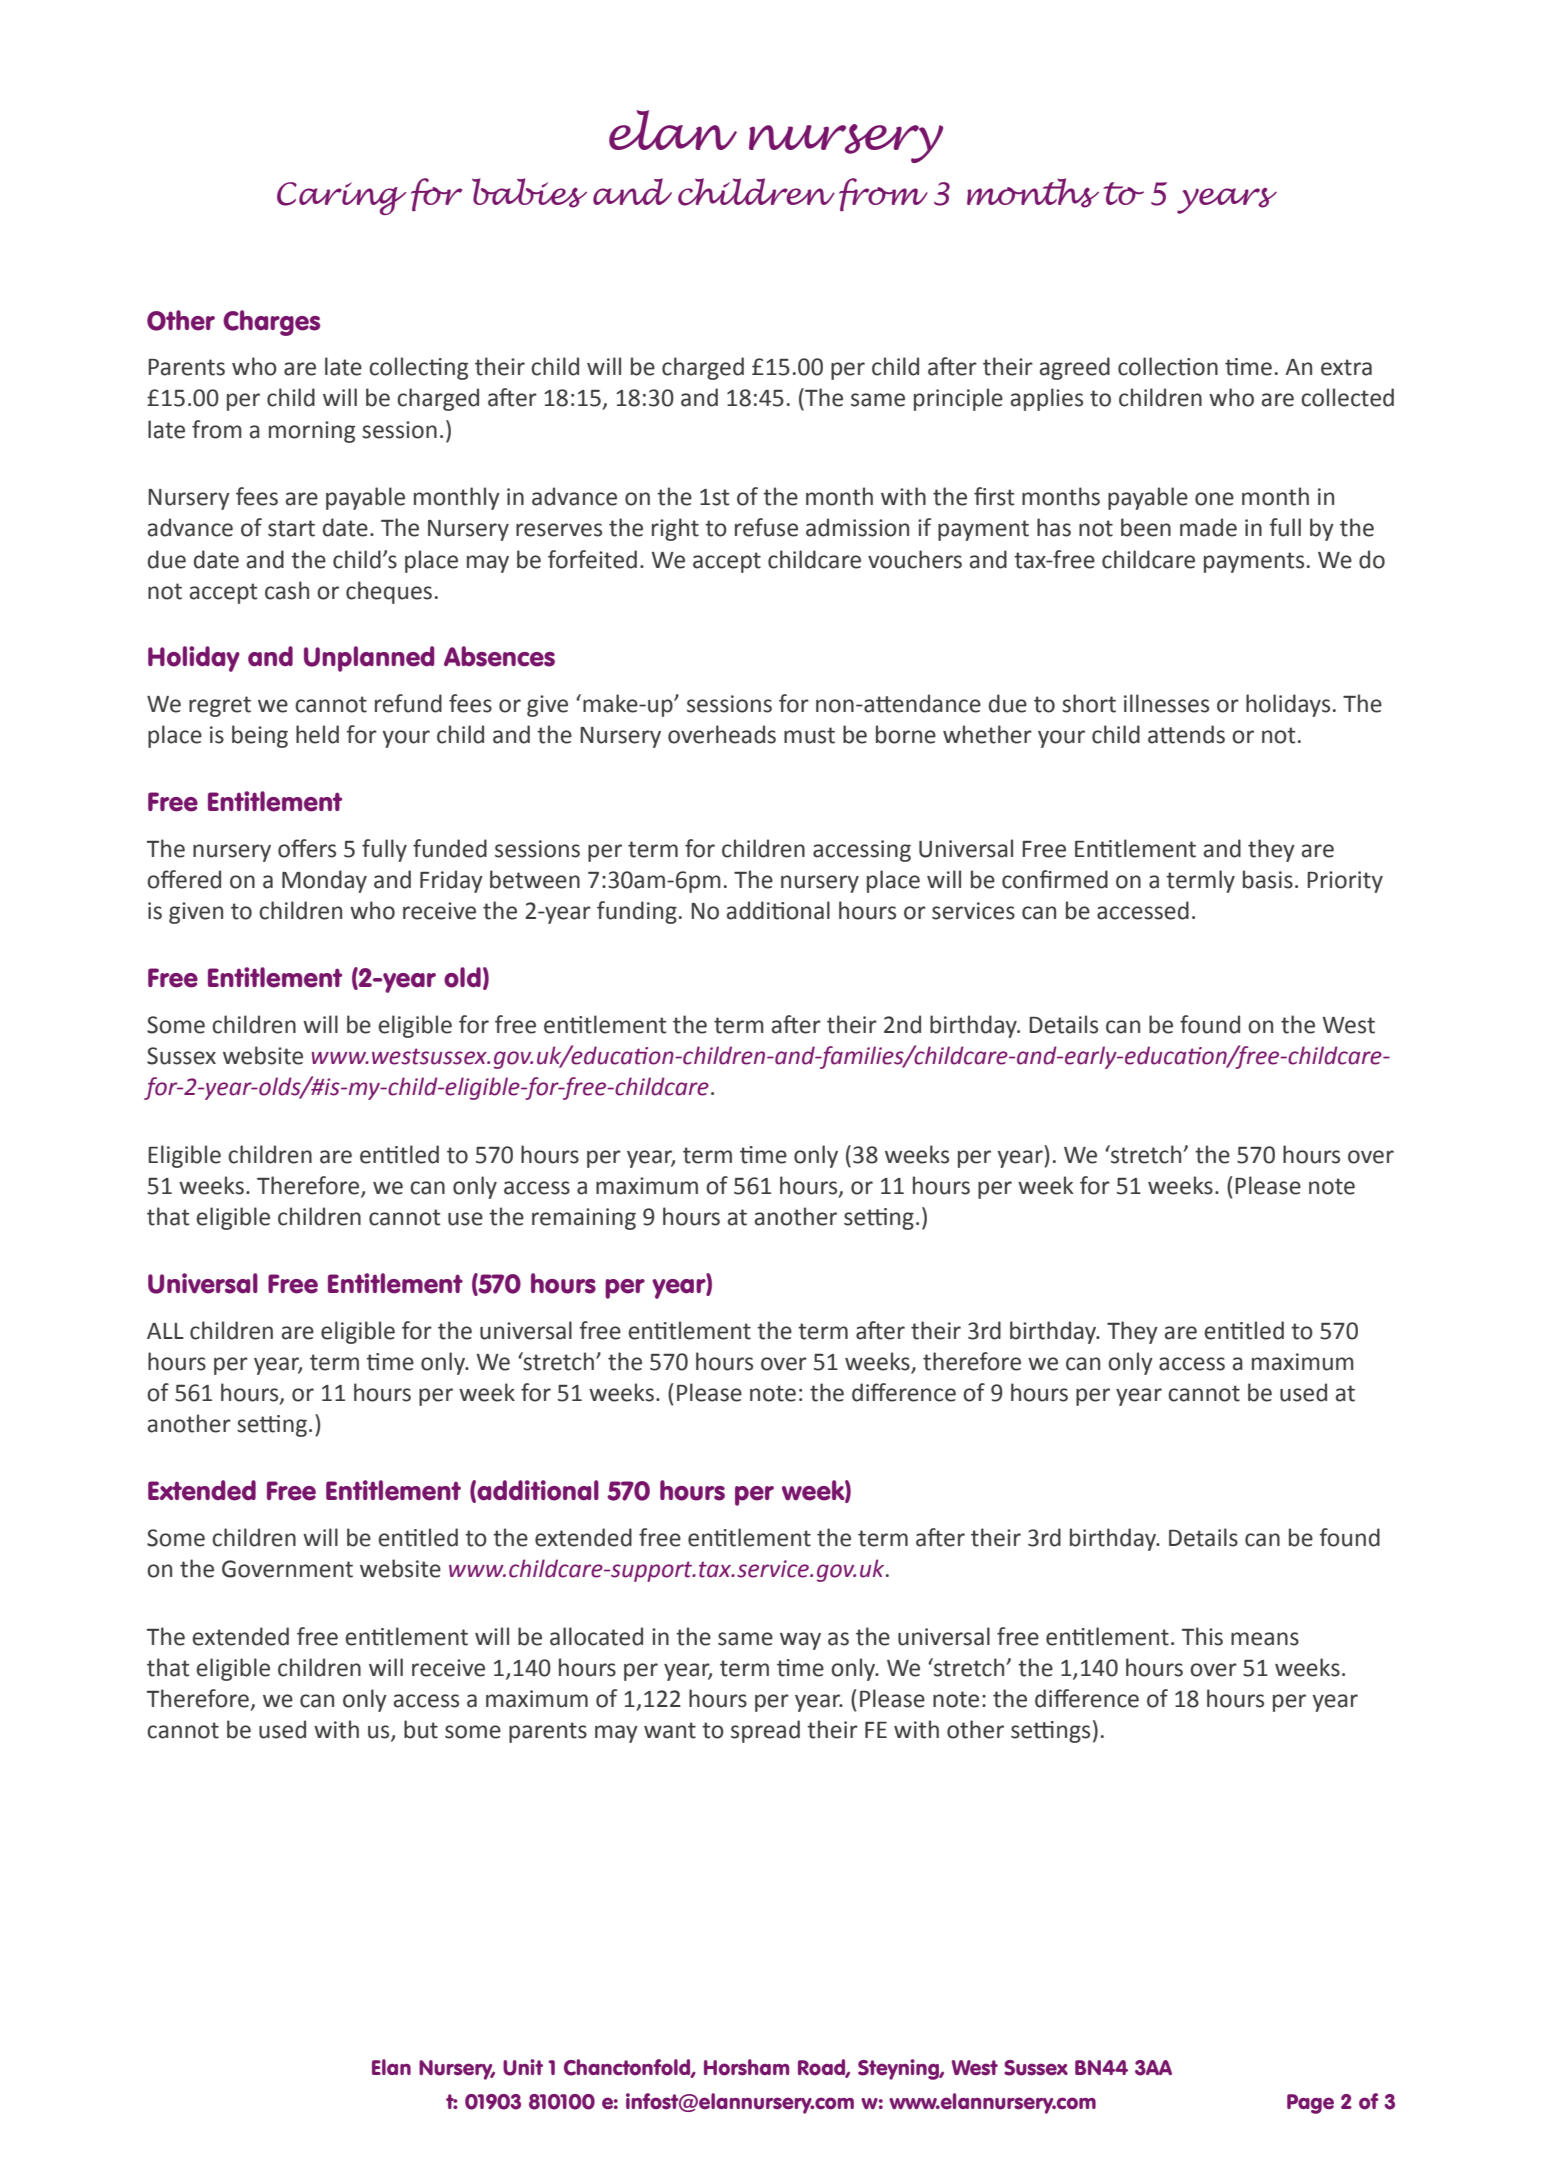 This screenshot has width=1543, height=2182. Describe the element at coordinates (1268, 879) in the screenshot. I see `basis` at that location.
